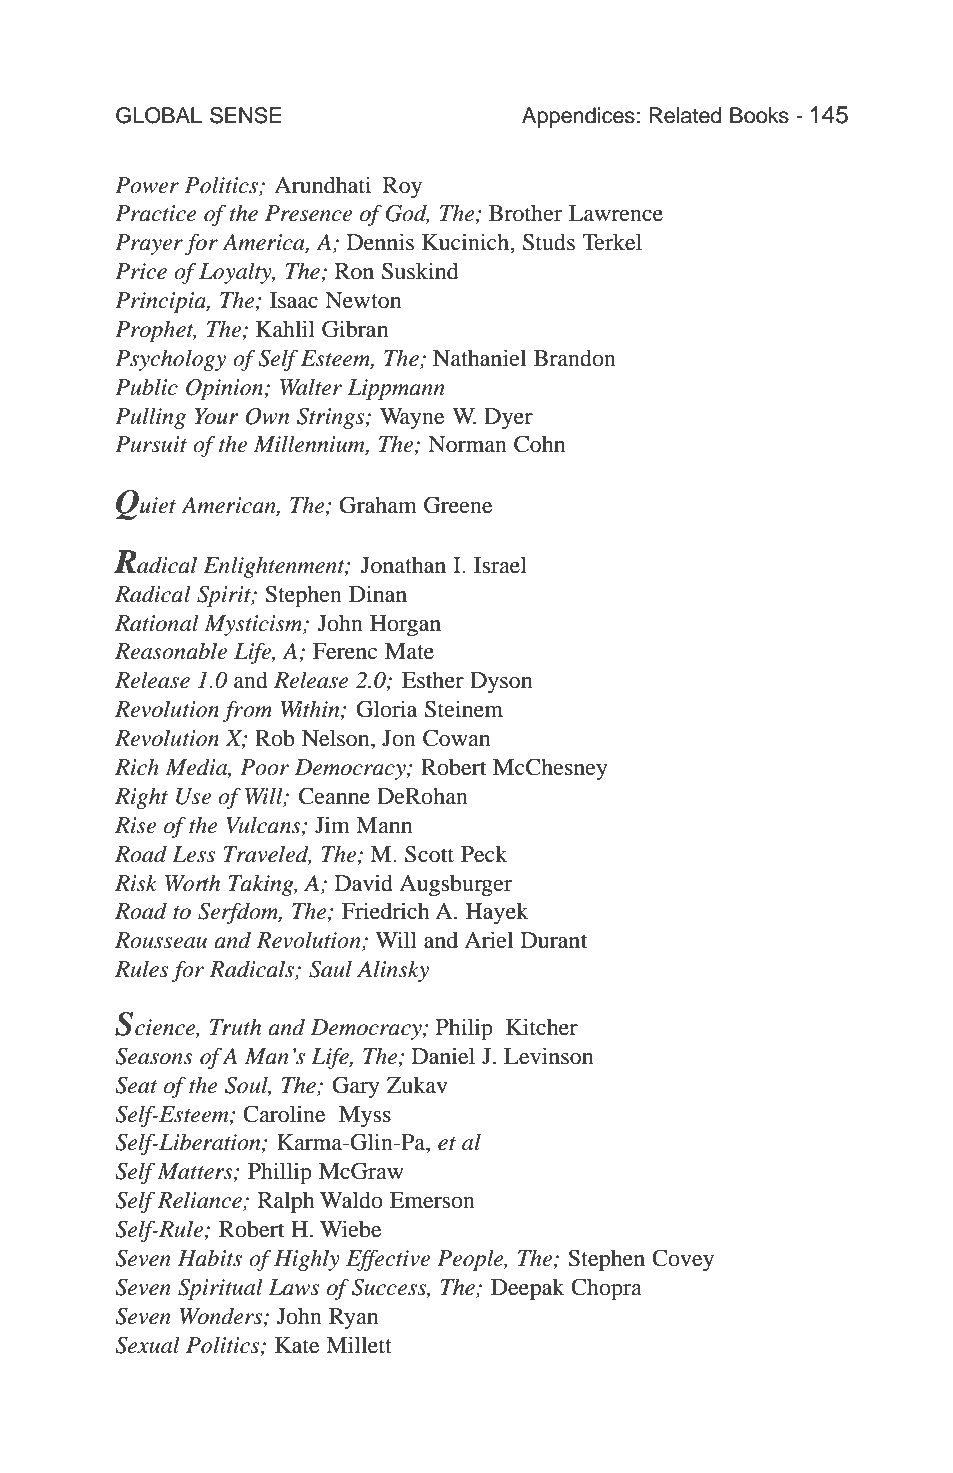 The image size is (953, 1473). Describe the element at coordinates (488, 940) in the screenshot. I see `Ariel` at that location.
